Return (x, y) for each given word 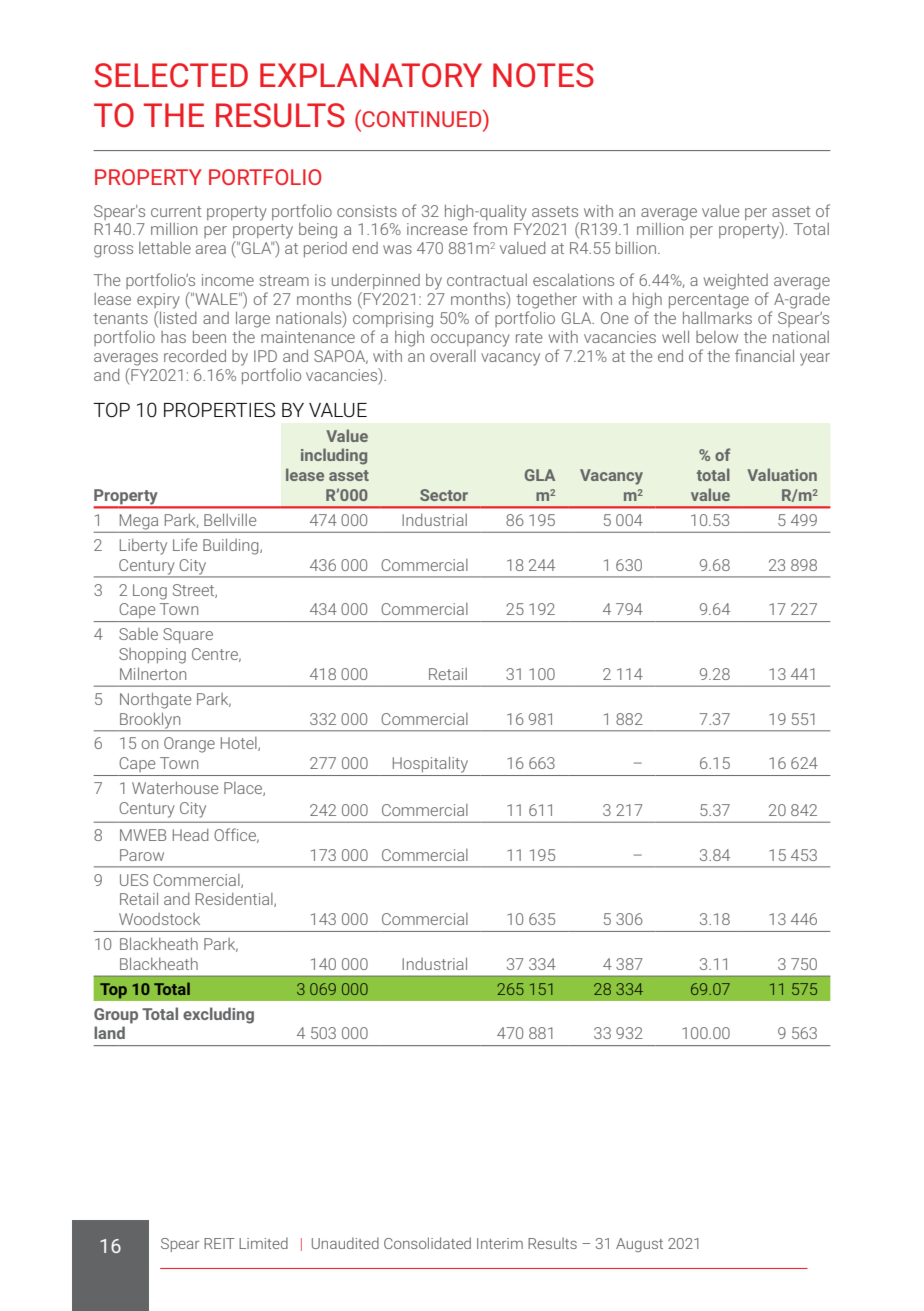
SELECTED (171, 75)
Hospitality (430, 765)
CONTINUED (422, 118)
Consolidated (427, 1243)
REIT (219, 1243)
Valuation (782, 474)
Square (188, 635)
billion (636, 247)
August (639, 1245)
